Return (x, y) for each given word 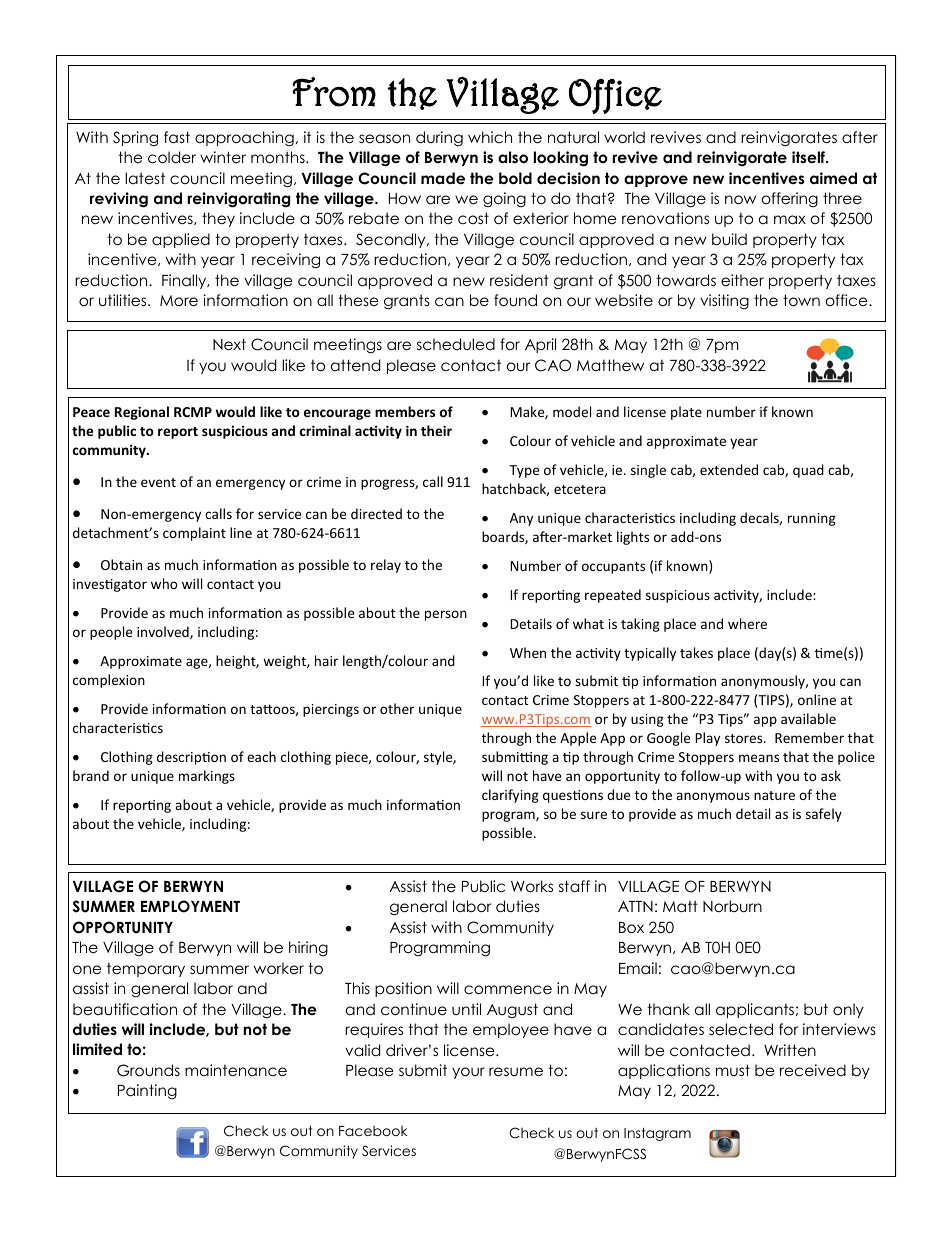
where (747, 623)
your (468, 1073)
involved (164, 632)
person (446, 615)
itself (809, 157)
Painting (147, 1091)
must (733, 1070)
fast (177, 137)
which (490, 137)
